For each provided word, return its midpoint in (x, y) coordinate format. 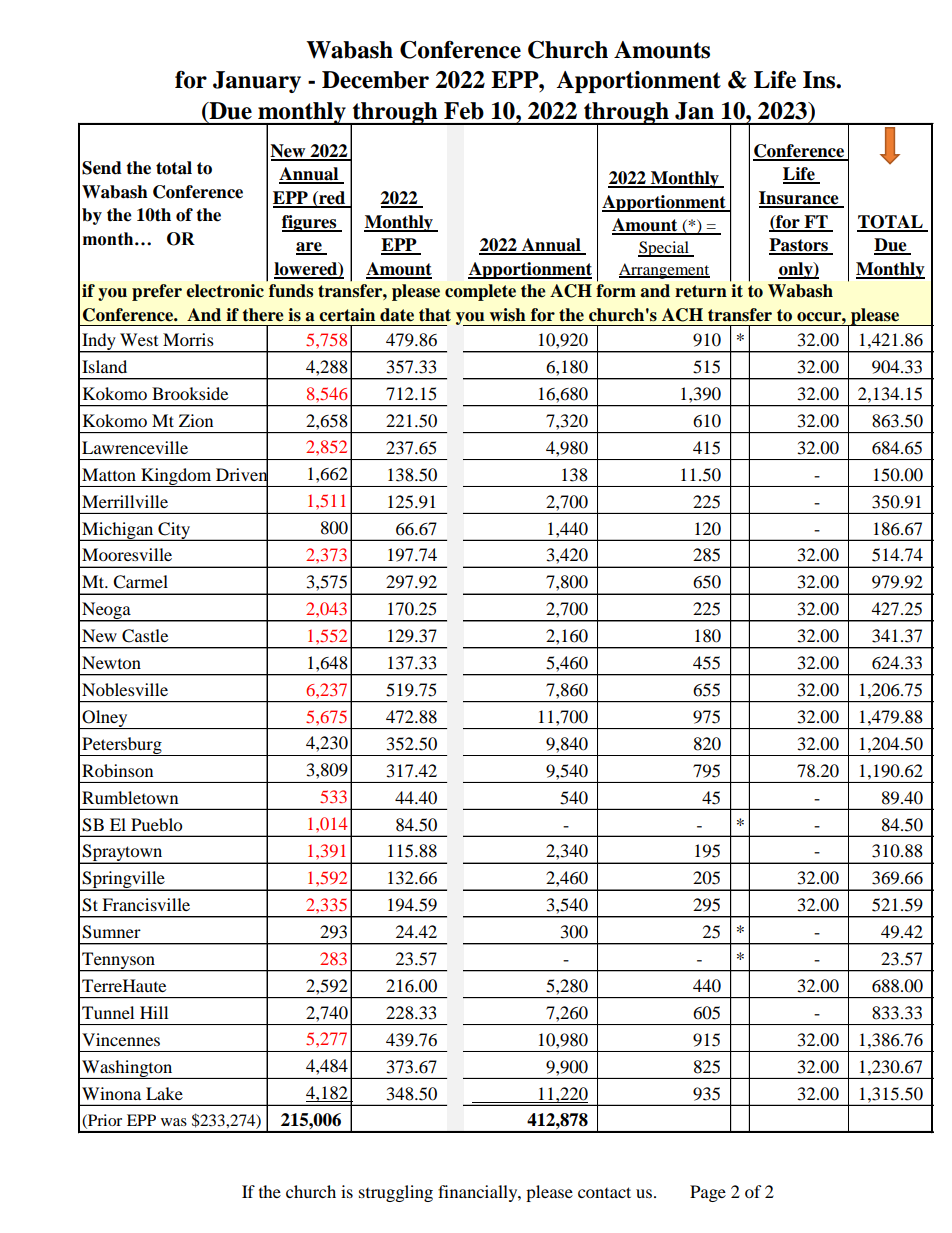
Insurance (800, 199)
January (257, 82)
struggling (396, 1193)
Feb (464, 111)
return (701, 291)
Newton (111, 662)
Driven (242, 474)
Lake (164, 1093)
